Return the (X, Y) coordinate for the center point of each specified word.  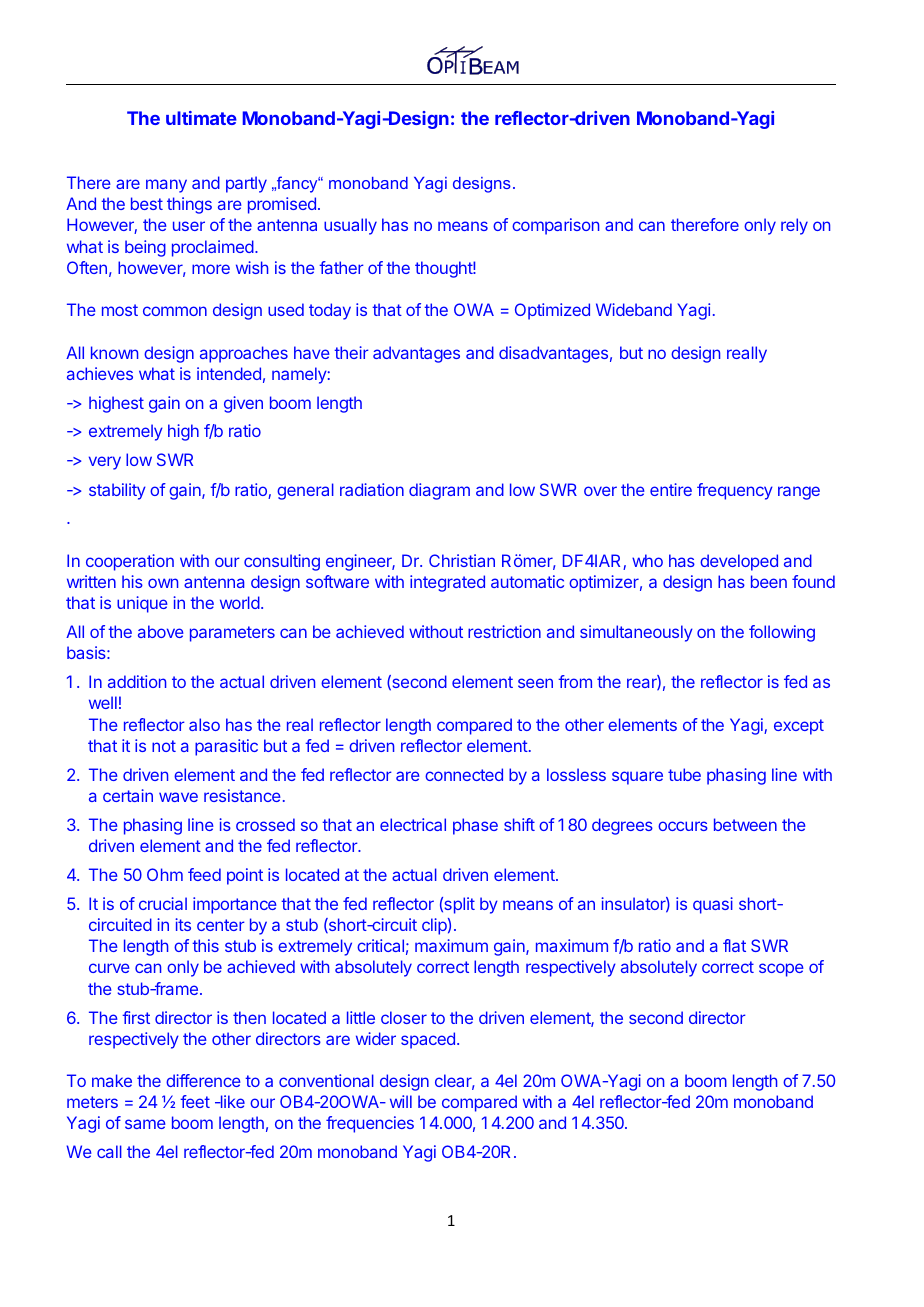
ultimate (201, 118)
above (161, 631)
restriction (504, 631)
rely (794, 226)
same (145, 1124)
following (782, 633)
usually (350, 226)
